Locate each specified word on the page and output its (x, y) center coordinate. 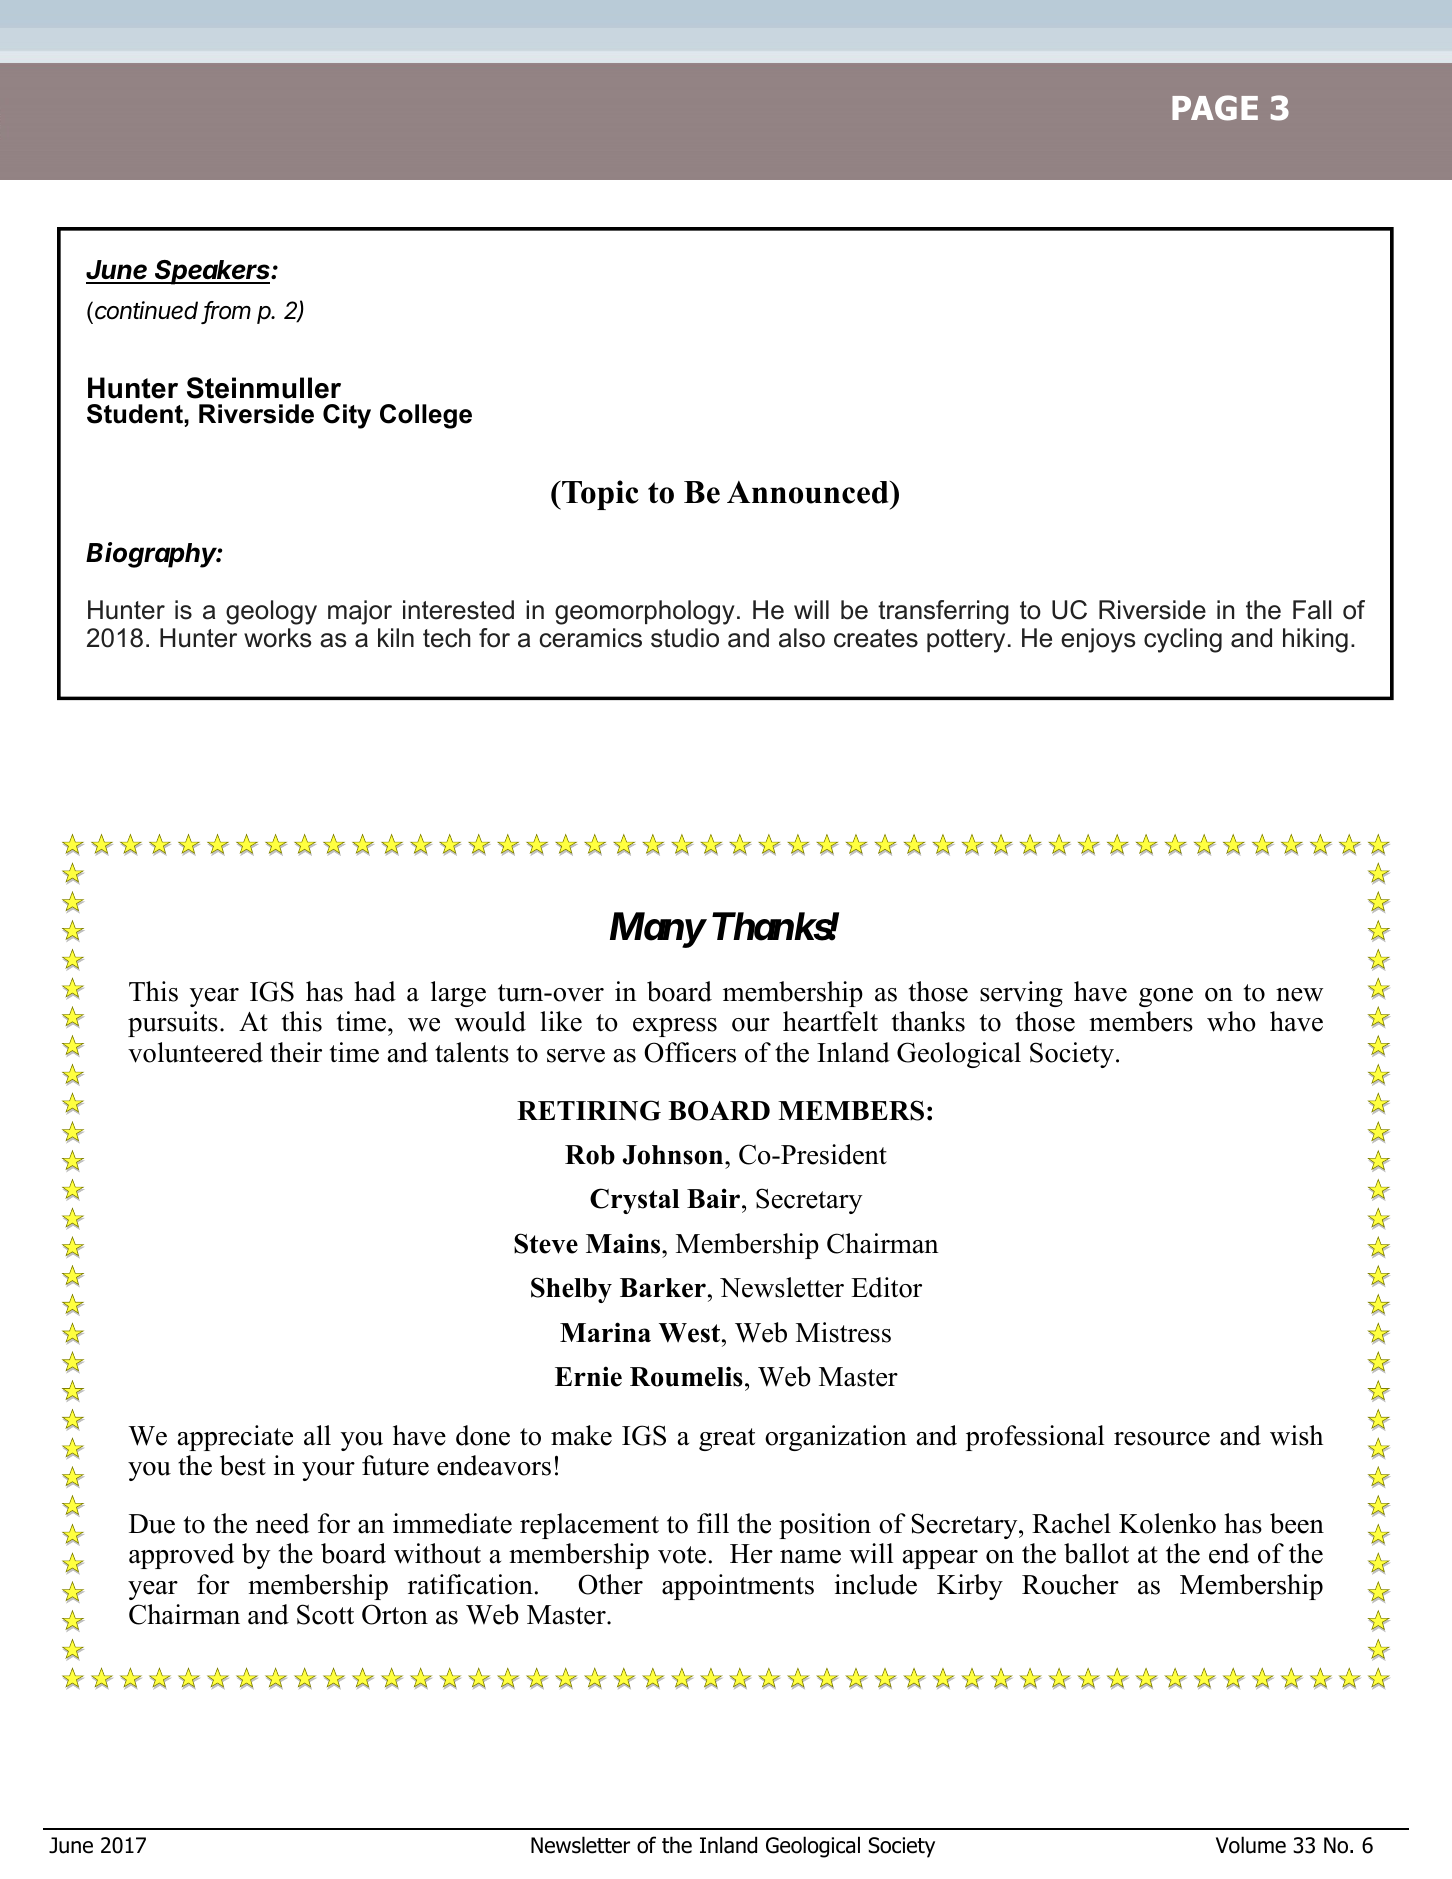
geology (271, 612)
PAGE (1215, 108)
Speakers (213, 272)
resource (1162, 1439)
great (727, 1439)
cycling (1183, 640)
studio (685, 638)
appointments (738, 1587)
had (375, 991)
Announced (809, 492)
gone (1166, 997)
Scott (325, 1614)
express (675, 1027)
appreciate (235, 1438)
